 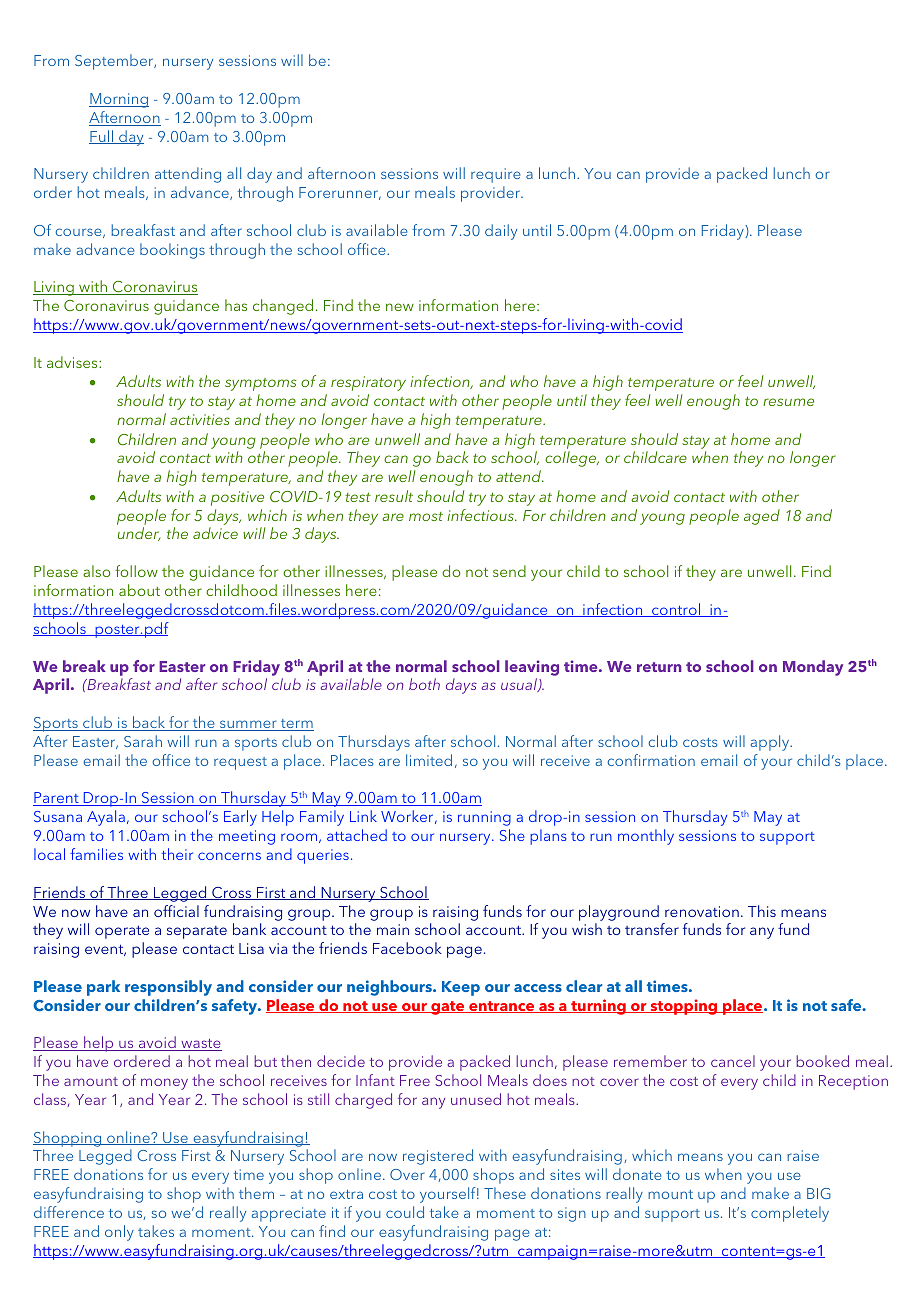 What do you see at coordinates (424, 684) in the document?
I see `both` at bounding box center [424, 684].
